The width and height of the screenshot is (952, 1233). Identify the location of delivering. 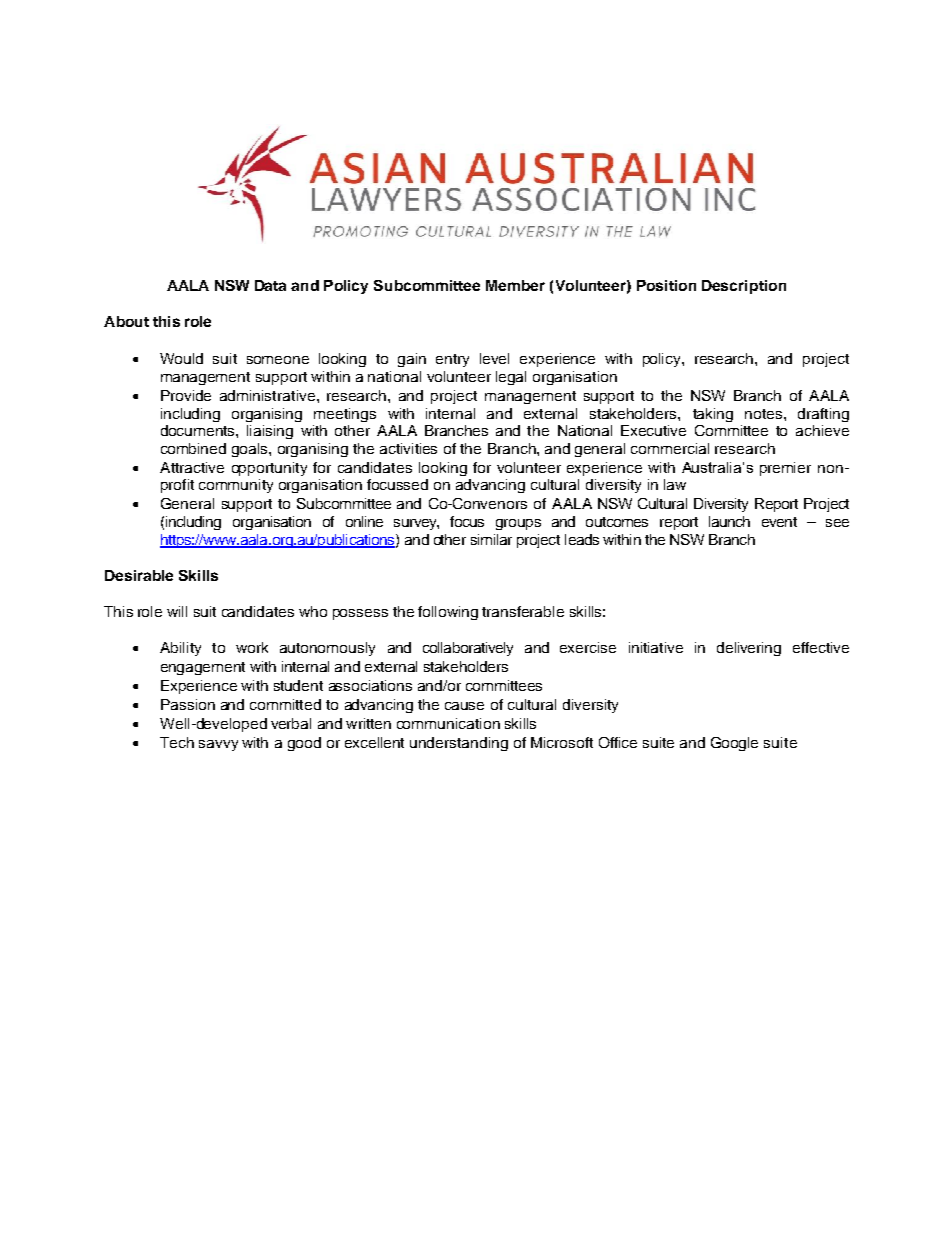
(749, 649).
